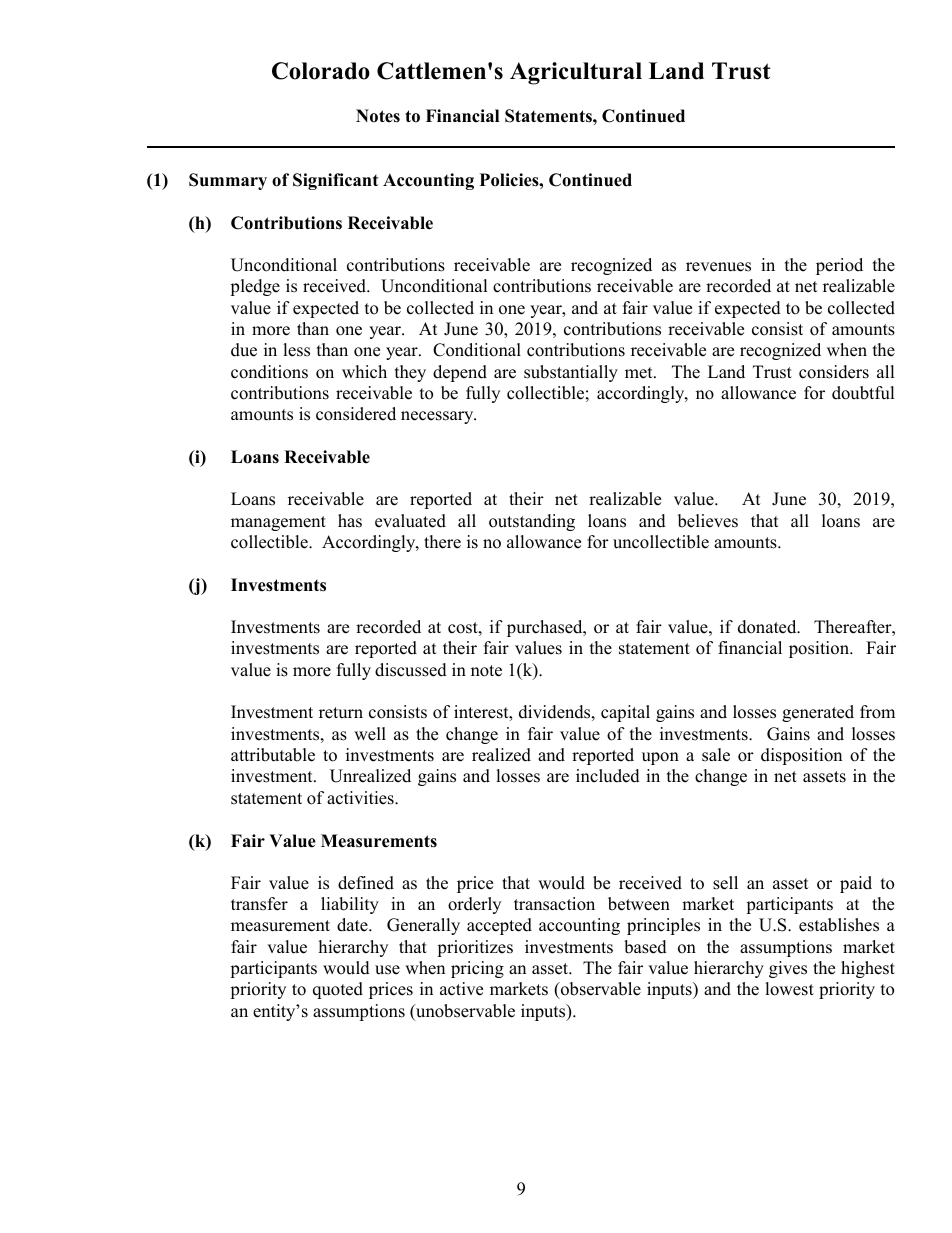 The image size is (952, 1233). I want to click on Colorado, so click(321, 71).
